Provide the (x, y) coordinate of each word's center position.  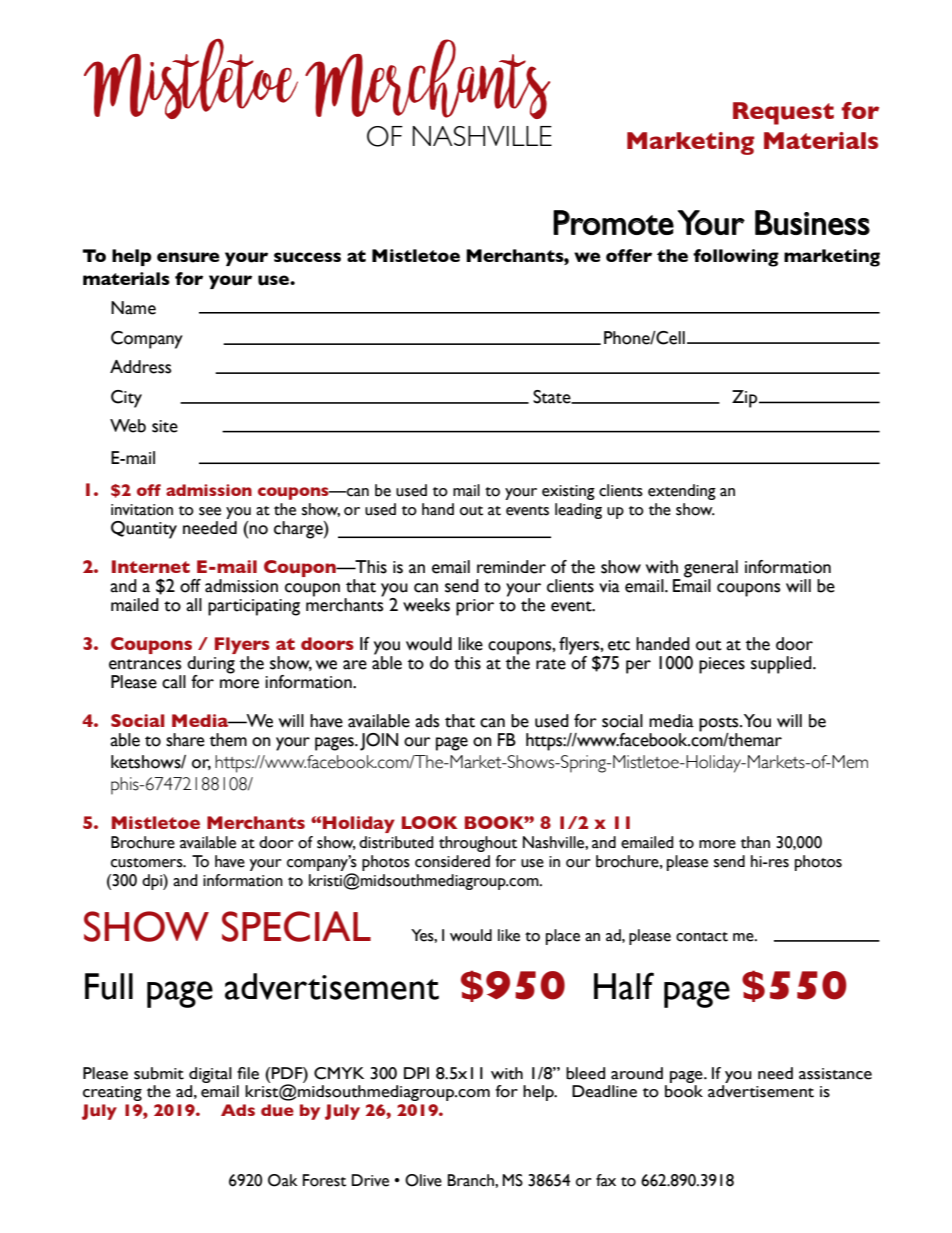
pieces (722, 665)
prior (475, 607)
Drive (370, 1180)
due (277, 1110)
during (210, 666)
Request (783, 113)
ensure (188, 257)
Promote (613, 222)
